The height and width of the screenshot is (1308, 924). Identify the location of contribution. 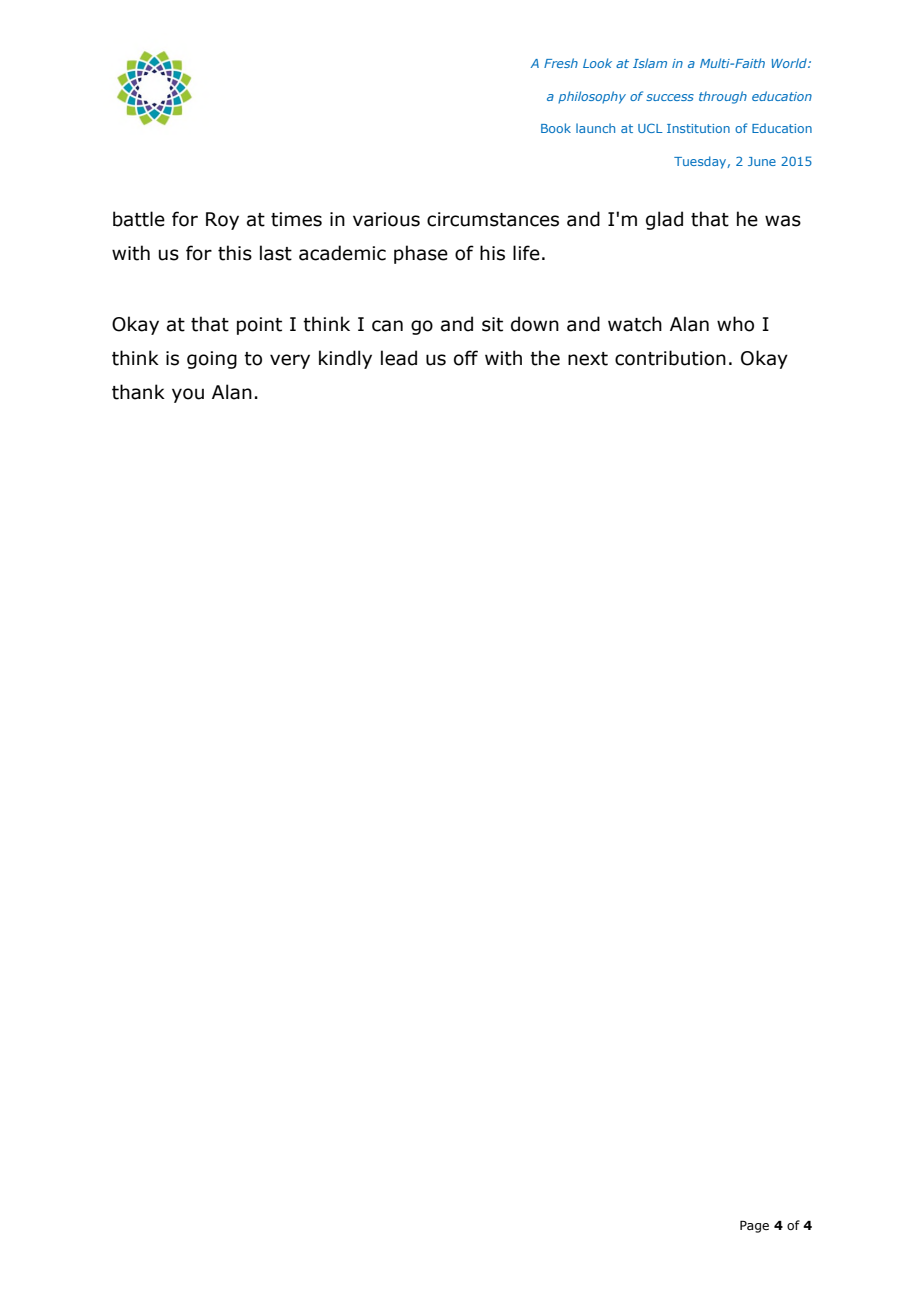
(670, 358).
